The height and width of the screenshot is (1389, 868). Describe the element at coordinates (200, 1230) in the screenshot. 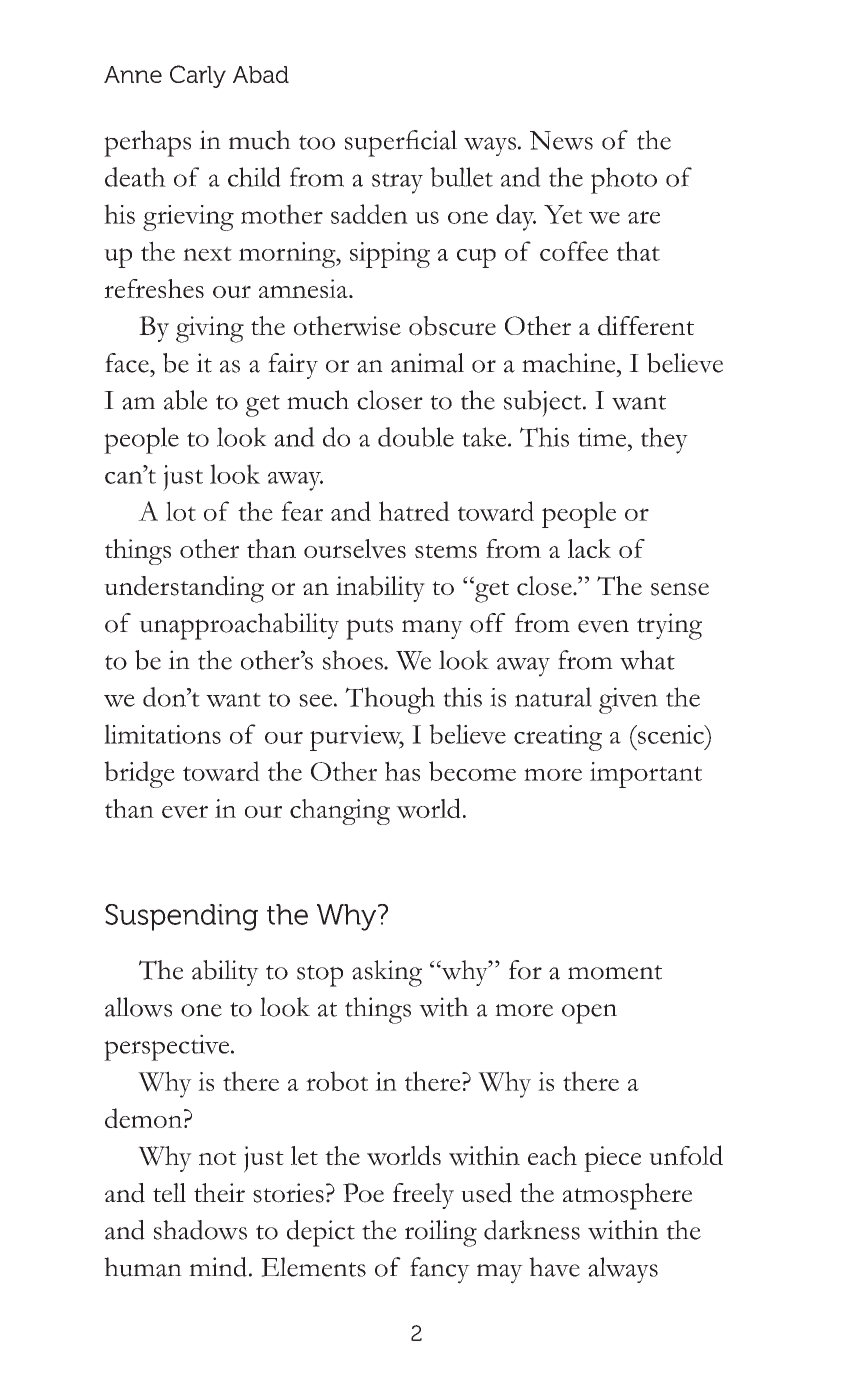

I see `shadows` at that location.
